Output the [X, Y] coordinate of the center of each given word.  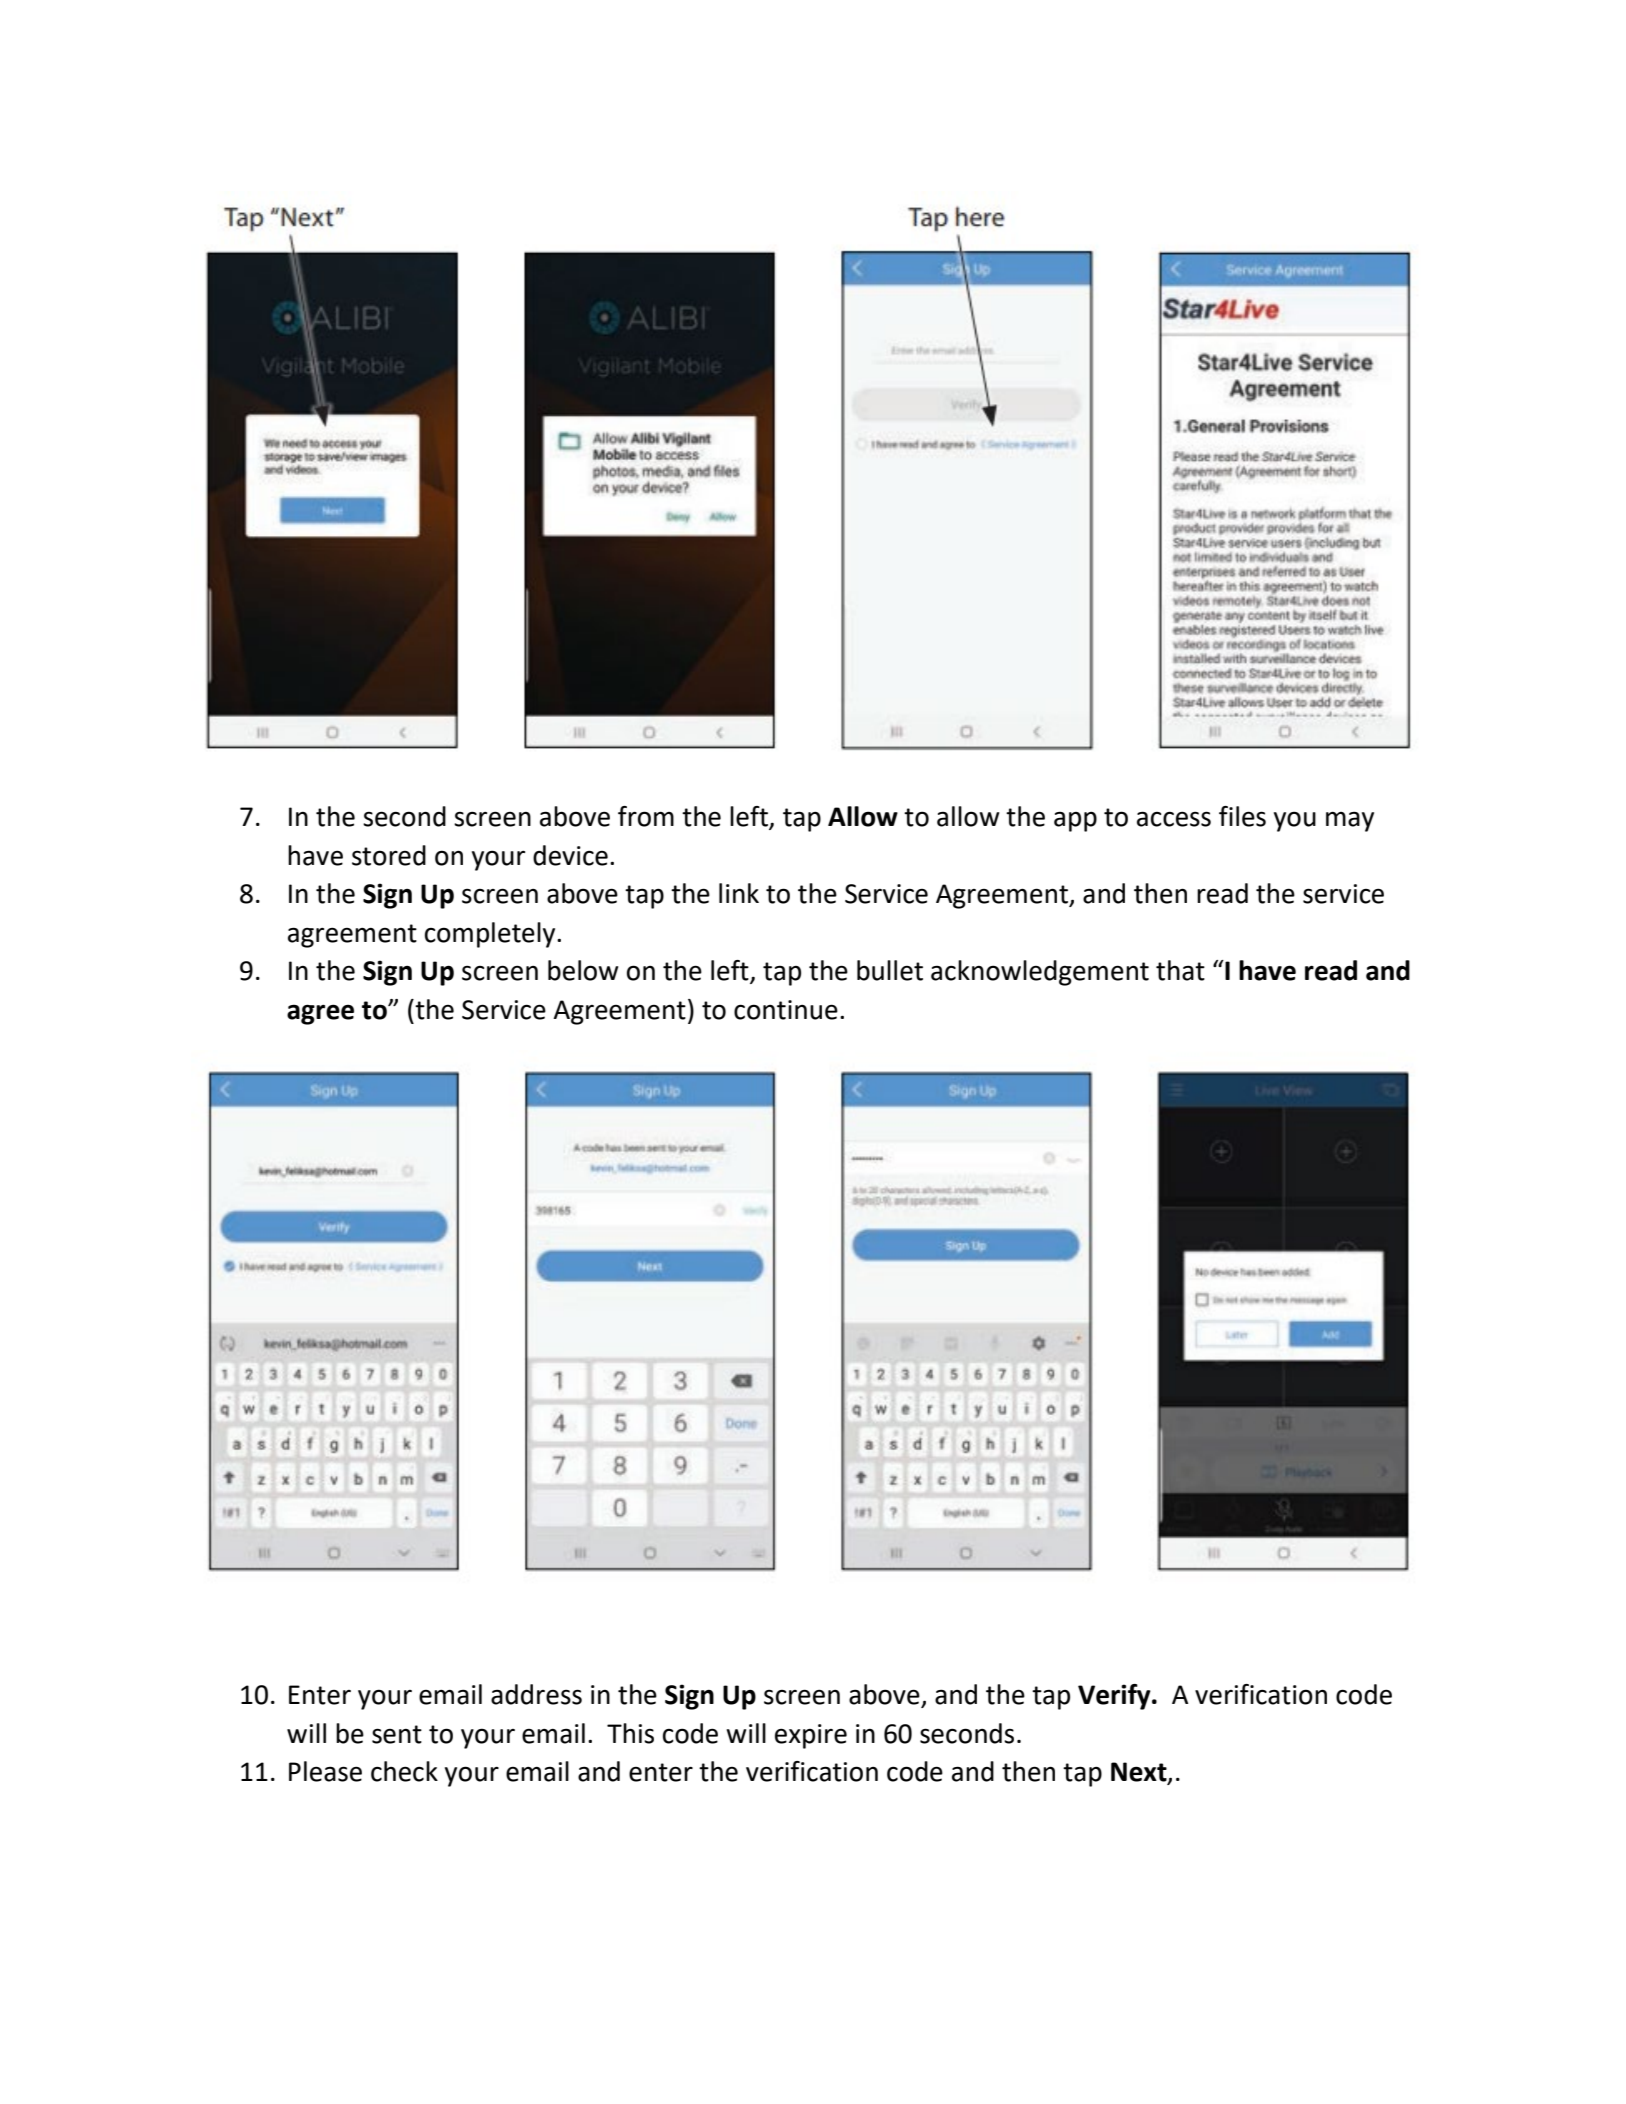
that [1180, 970]
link [739, 893]
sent [397, 1734]
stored [389, 855]
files [1242, 816]
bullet [890, 970]
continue [786, 1010]
